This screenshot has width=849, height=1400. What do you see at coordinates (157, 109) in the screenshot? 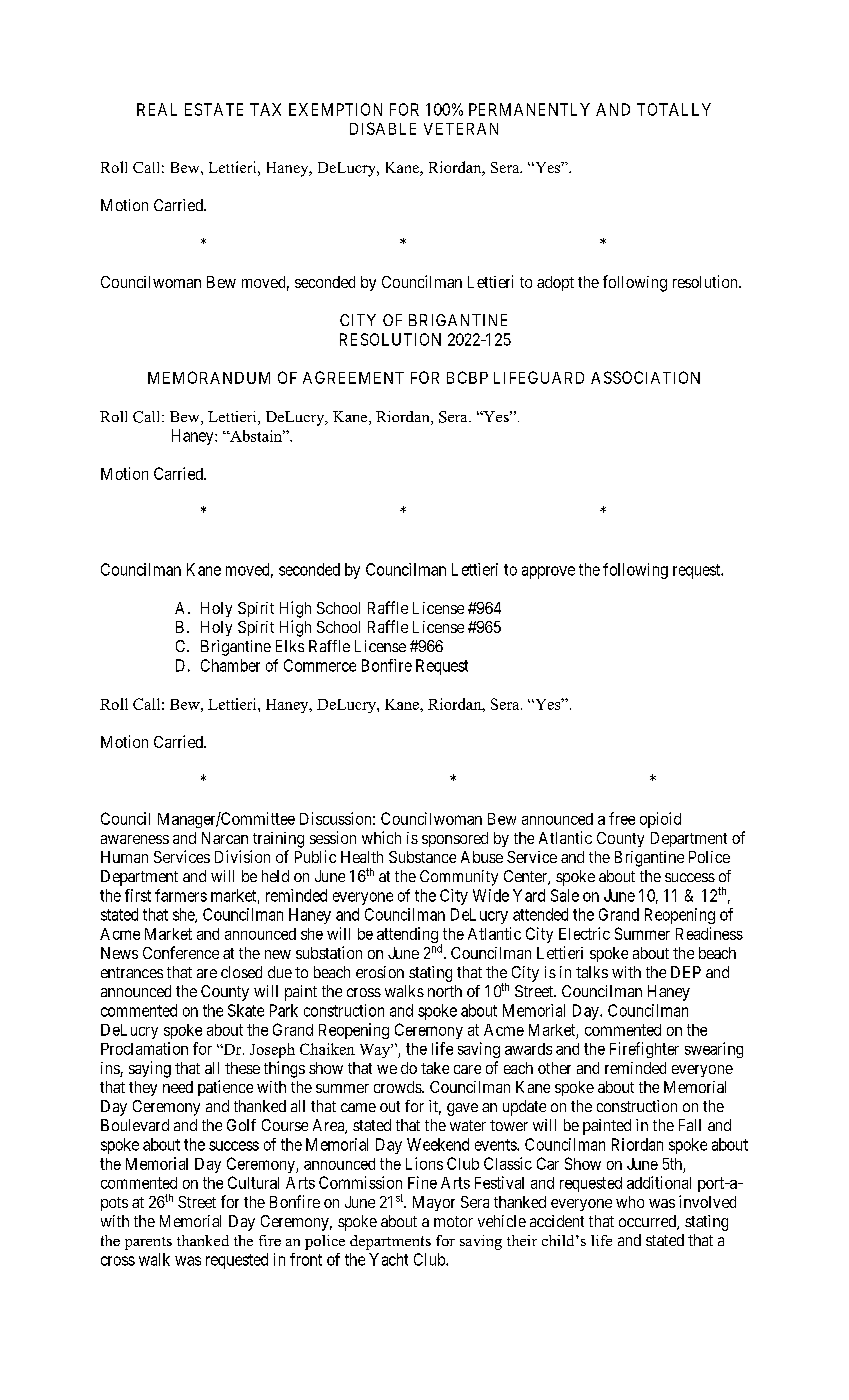
I see `REAL` at bounding box center [157, 109].
